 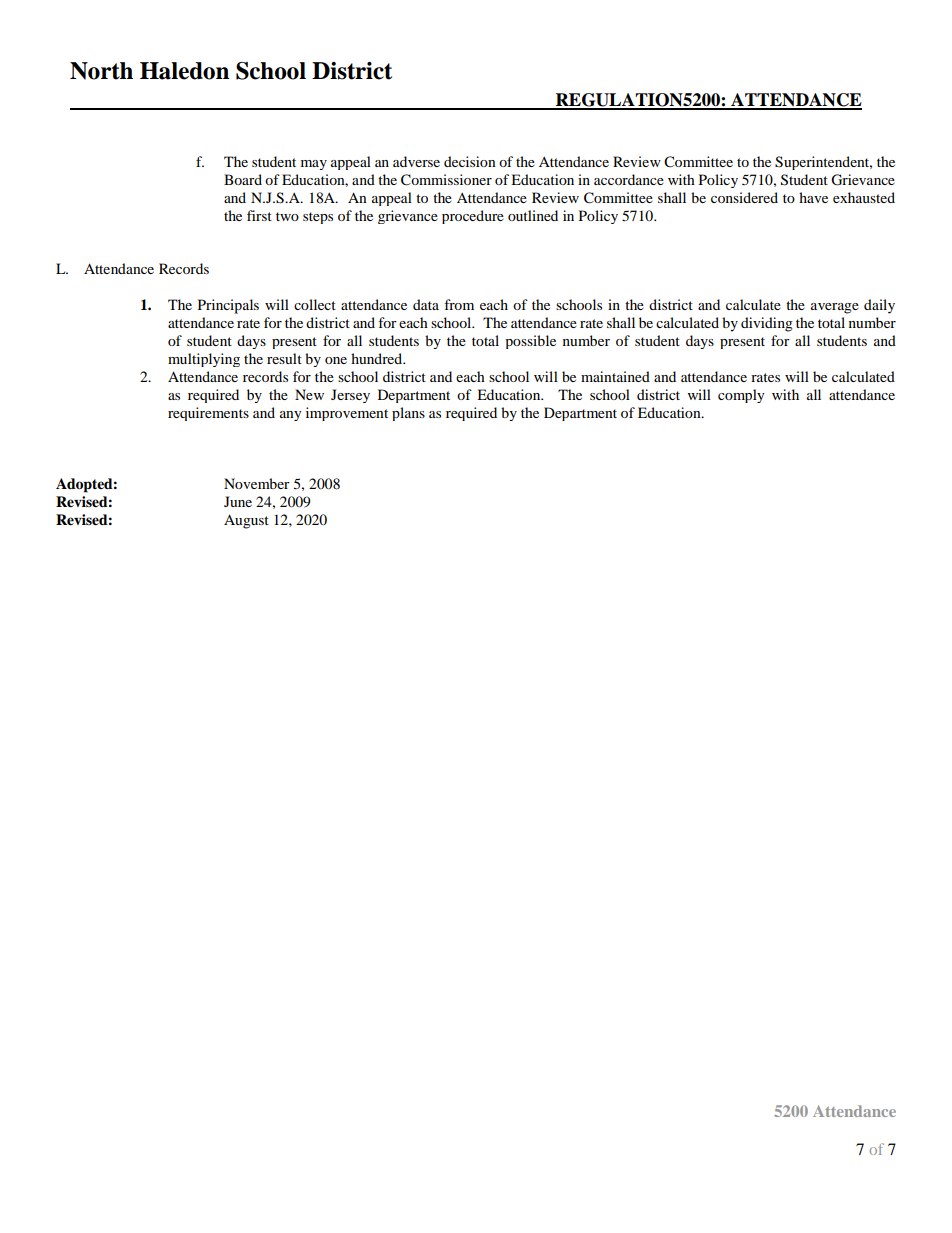 What do you see at coordinates (101, 71) in the screenshot?
I see `North` at bounding box center [101, 71].
